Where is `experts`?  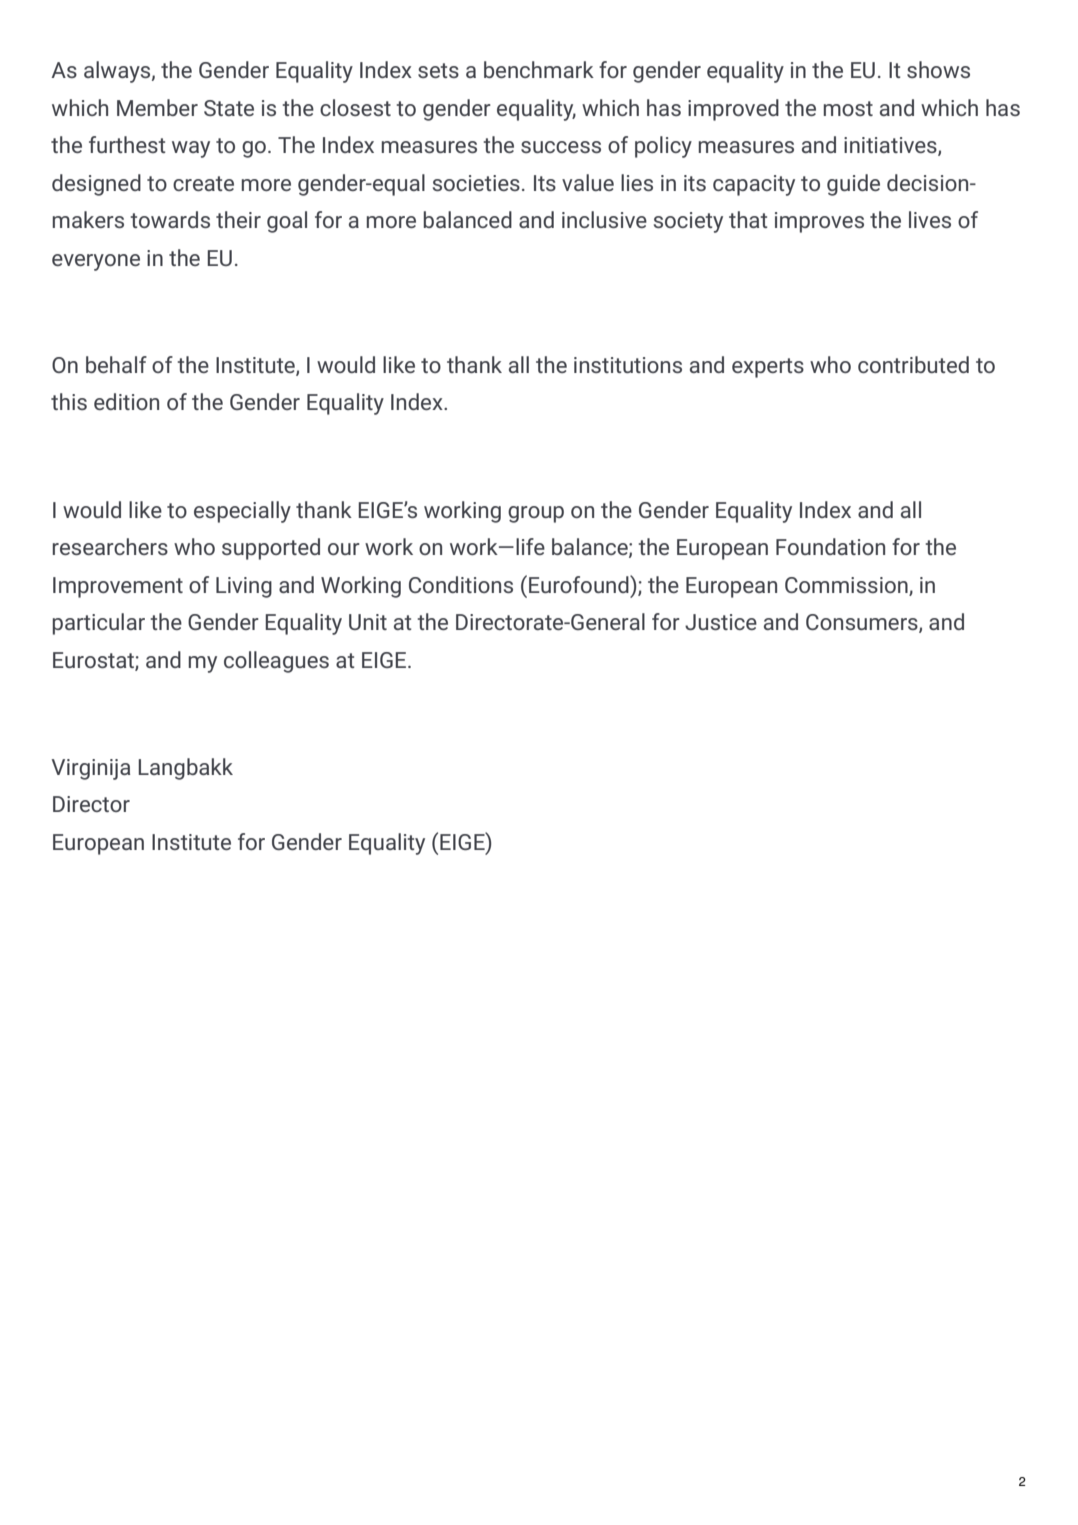 experts is located at coordinates (768, 368).
